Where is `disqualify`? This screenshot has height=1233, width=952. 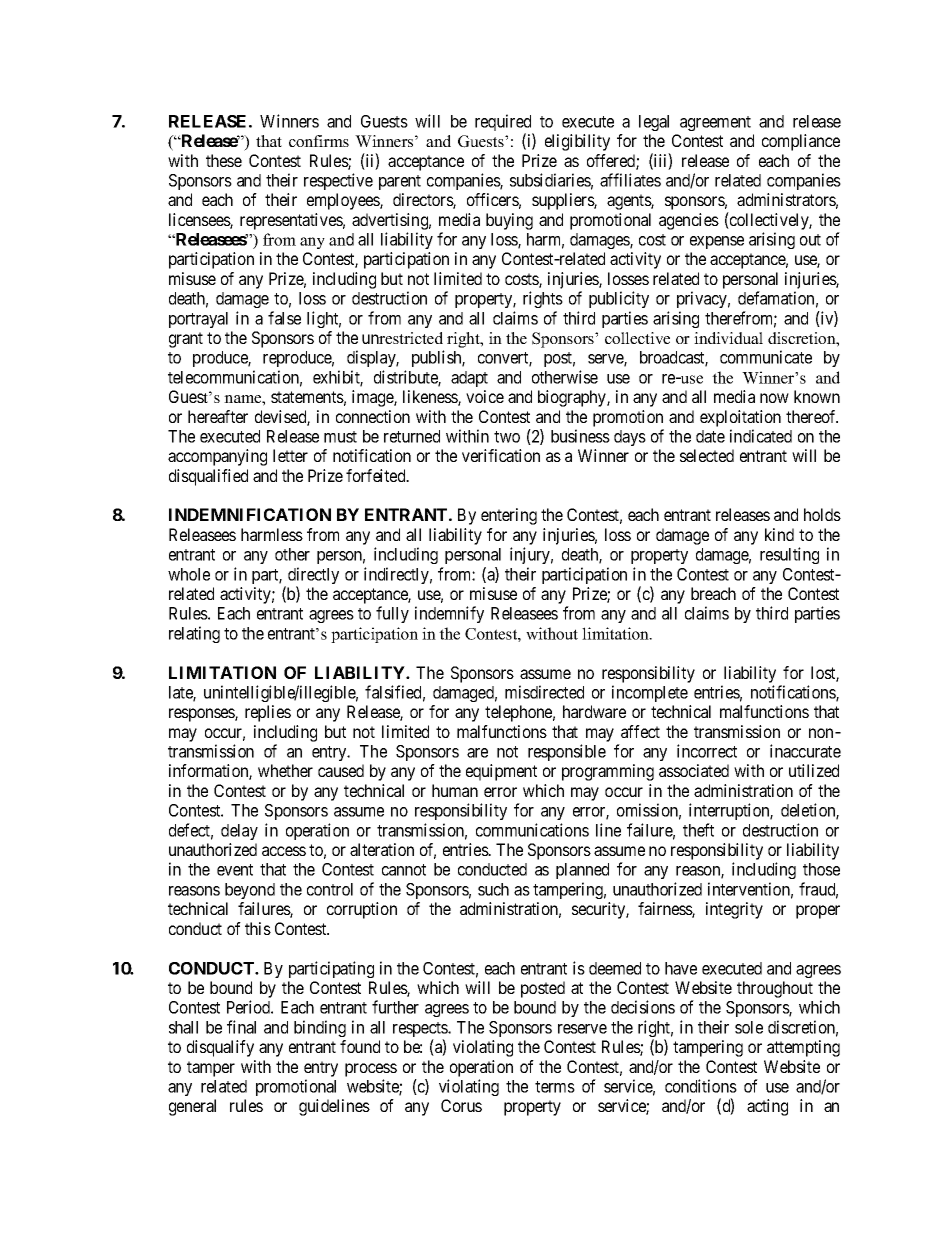
disqualify is located at coordinates (220, 1048).
